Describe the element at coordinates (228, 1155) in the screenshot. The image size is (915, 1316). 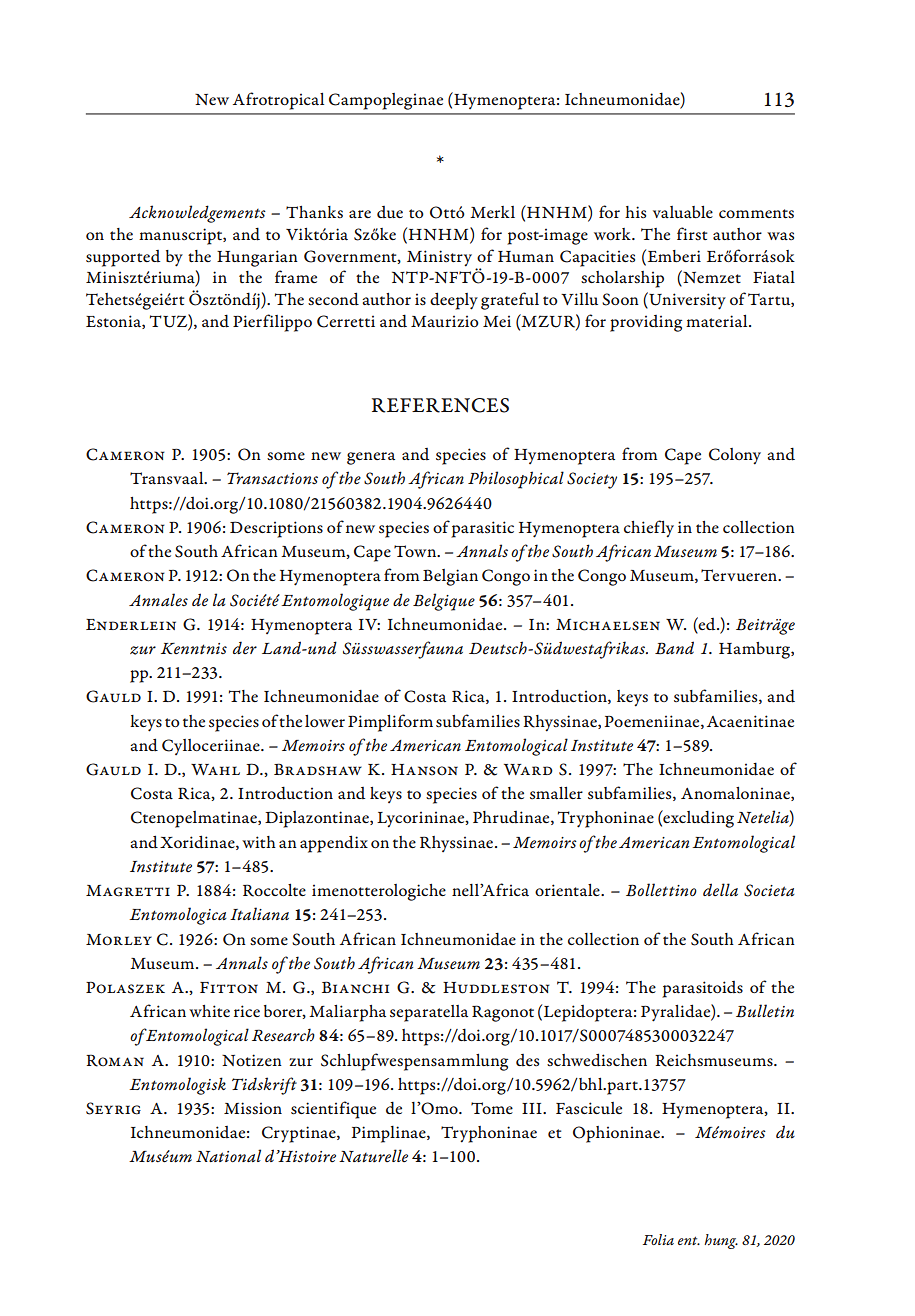
I see `National` at that location.
